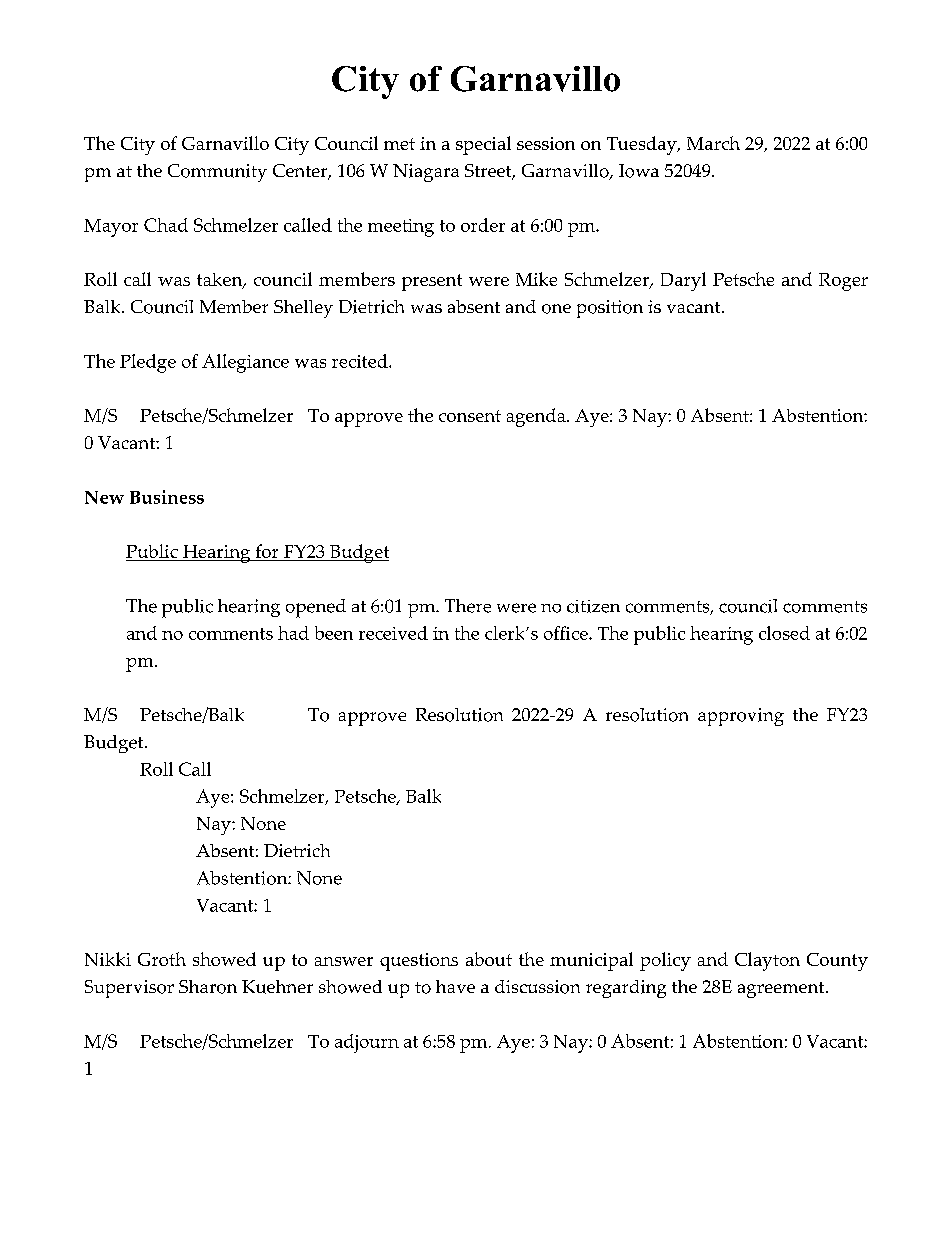  What do you see at coordinates (713, 143) in the screenshot?
I see `March` at bounding box center [713, 143].
